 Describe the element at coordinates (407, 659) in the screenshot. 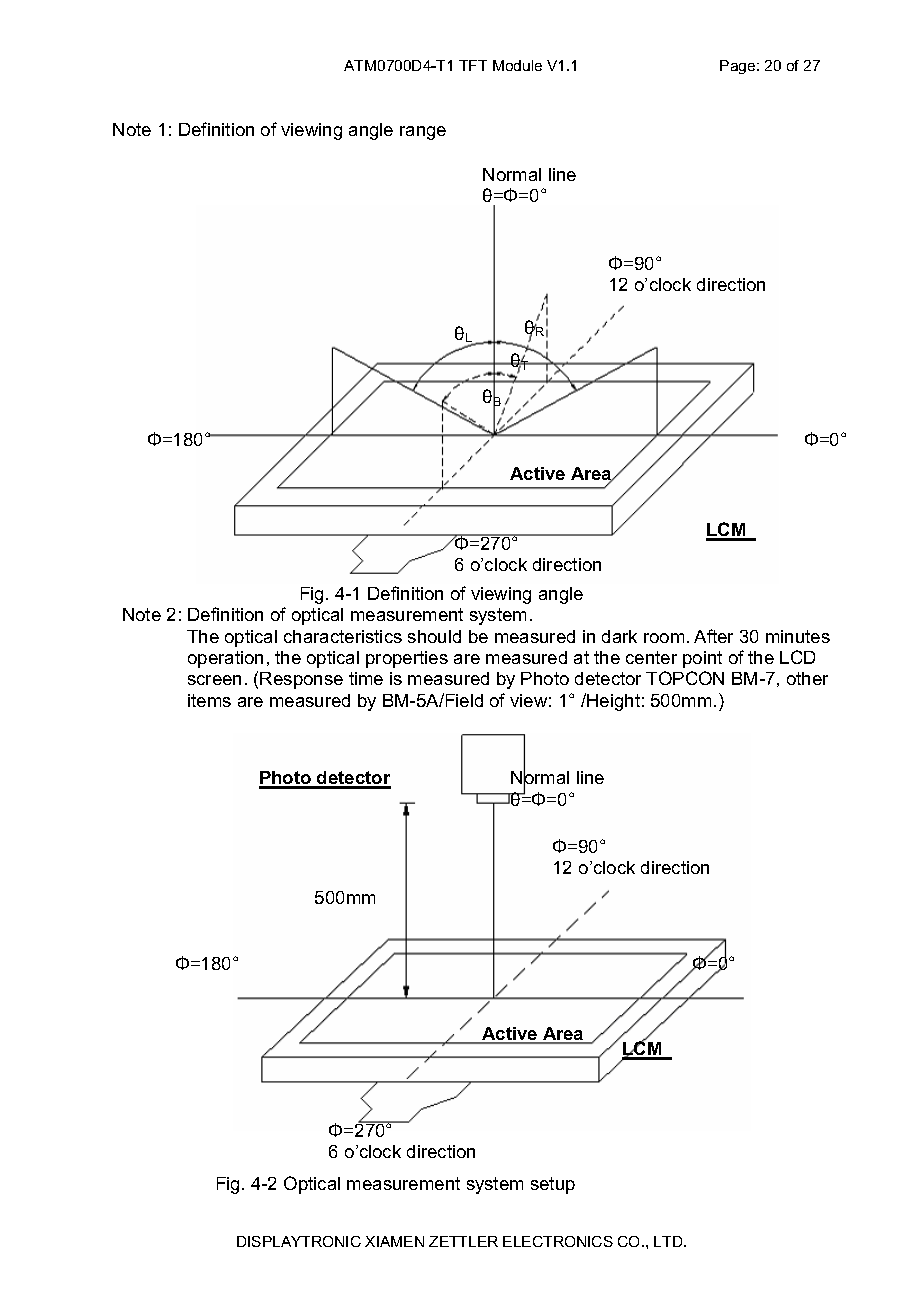

I see `properties` at that location.
